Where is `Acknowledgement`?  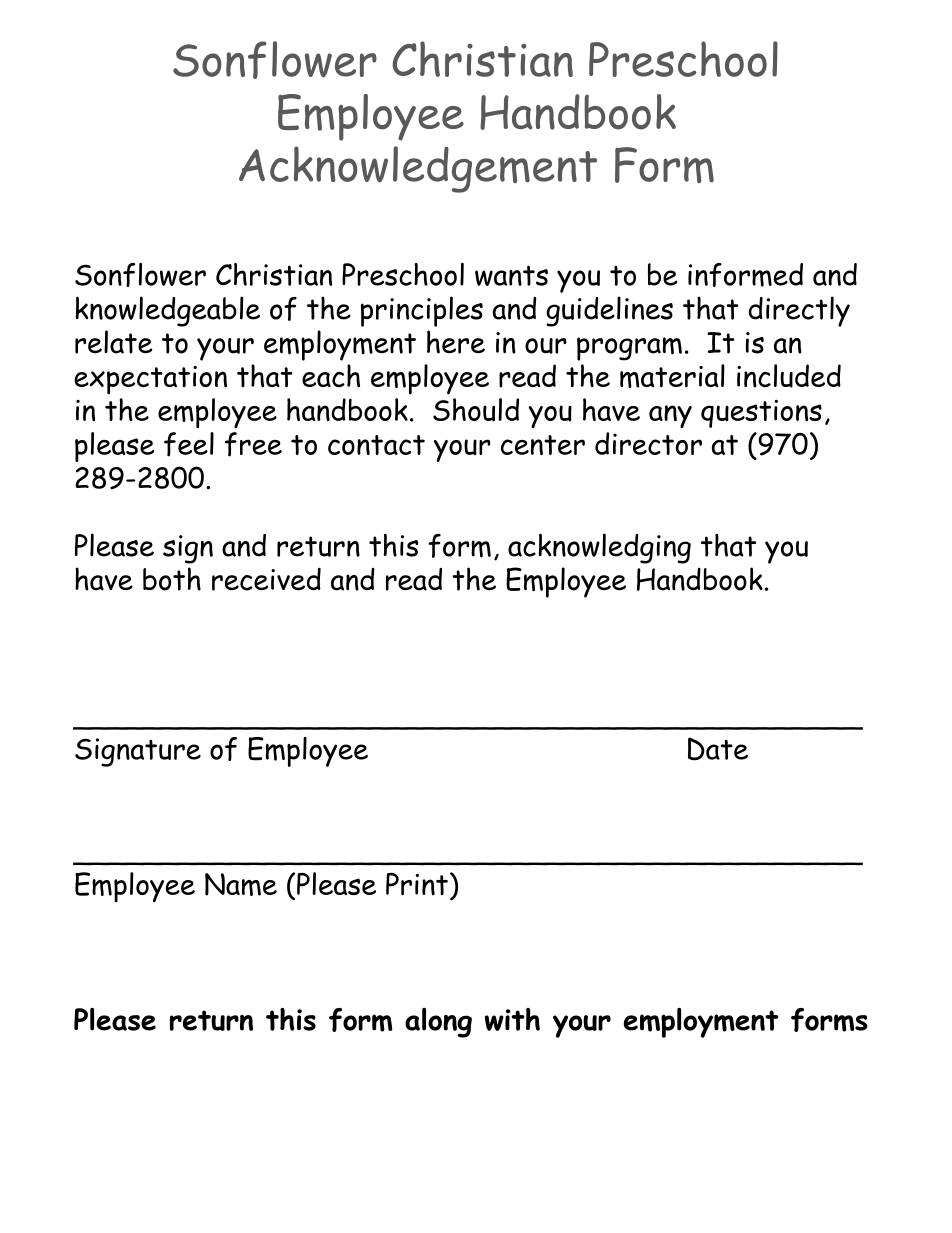
Acknowledgement is located at coordinates (418, 169).
